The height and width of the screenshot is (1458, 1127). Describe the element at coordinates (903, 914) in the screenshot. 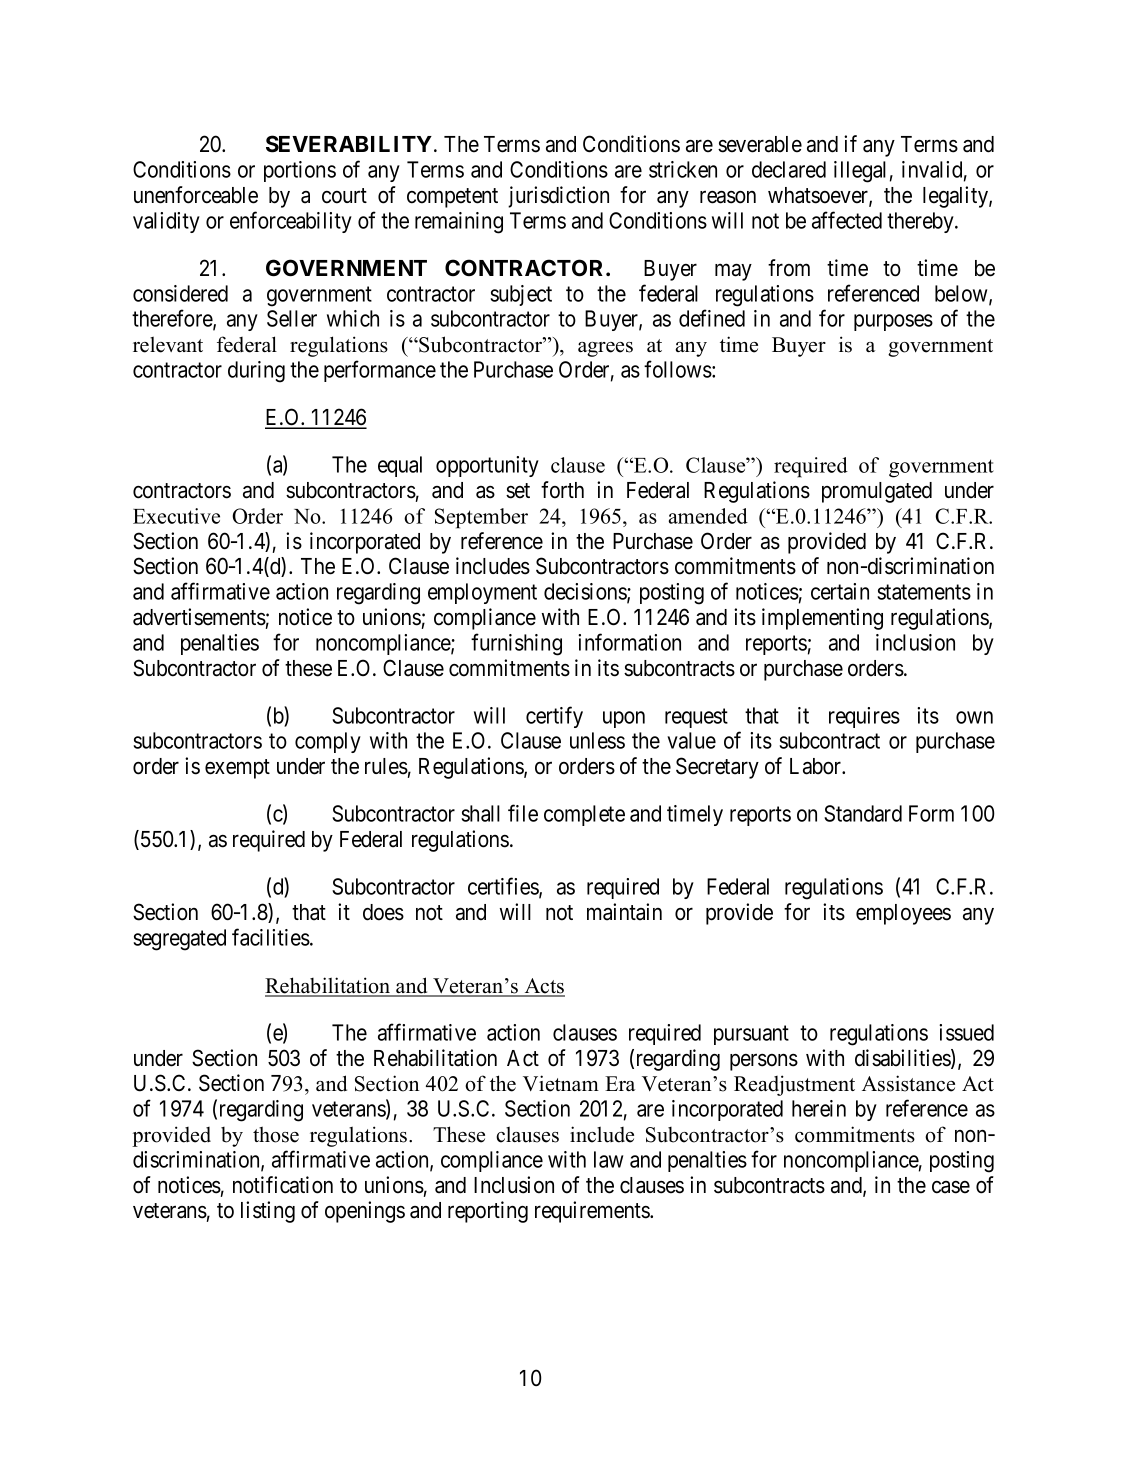

I see `employees` at that location.
